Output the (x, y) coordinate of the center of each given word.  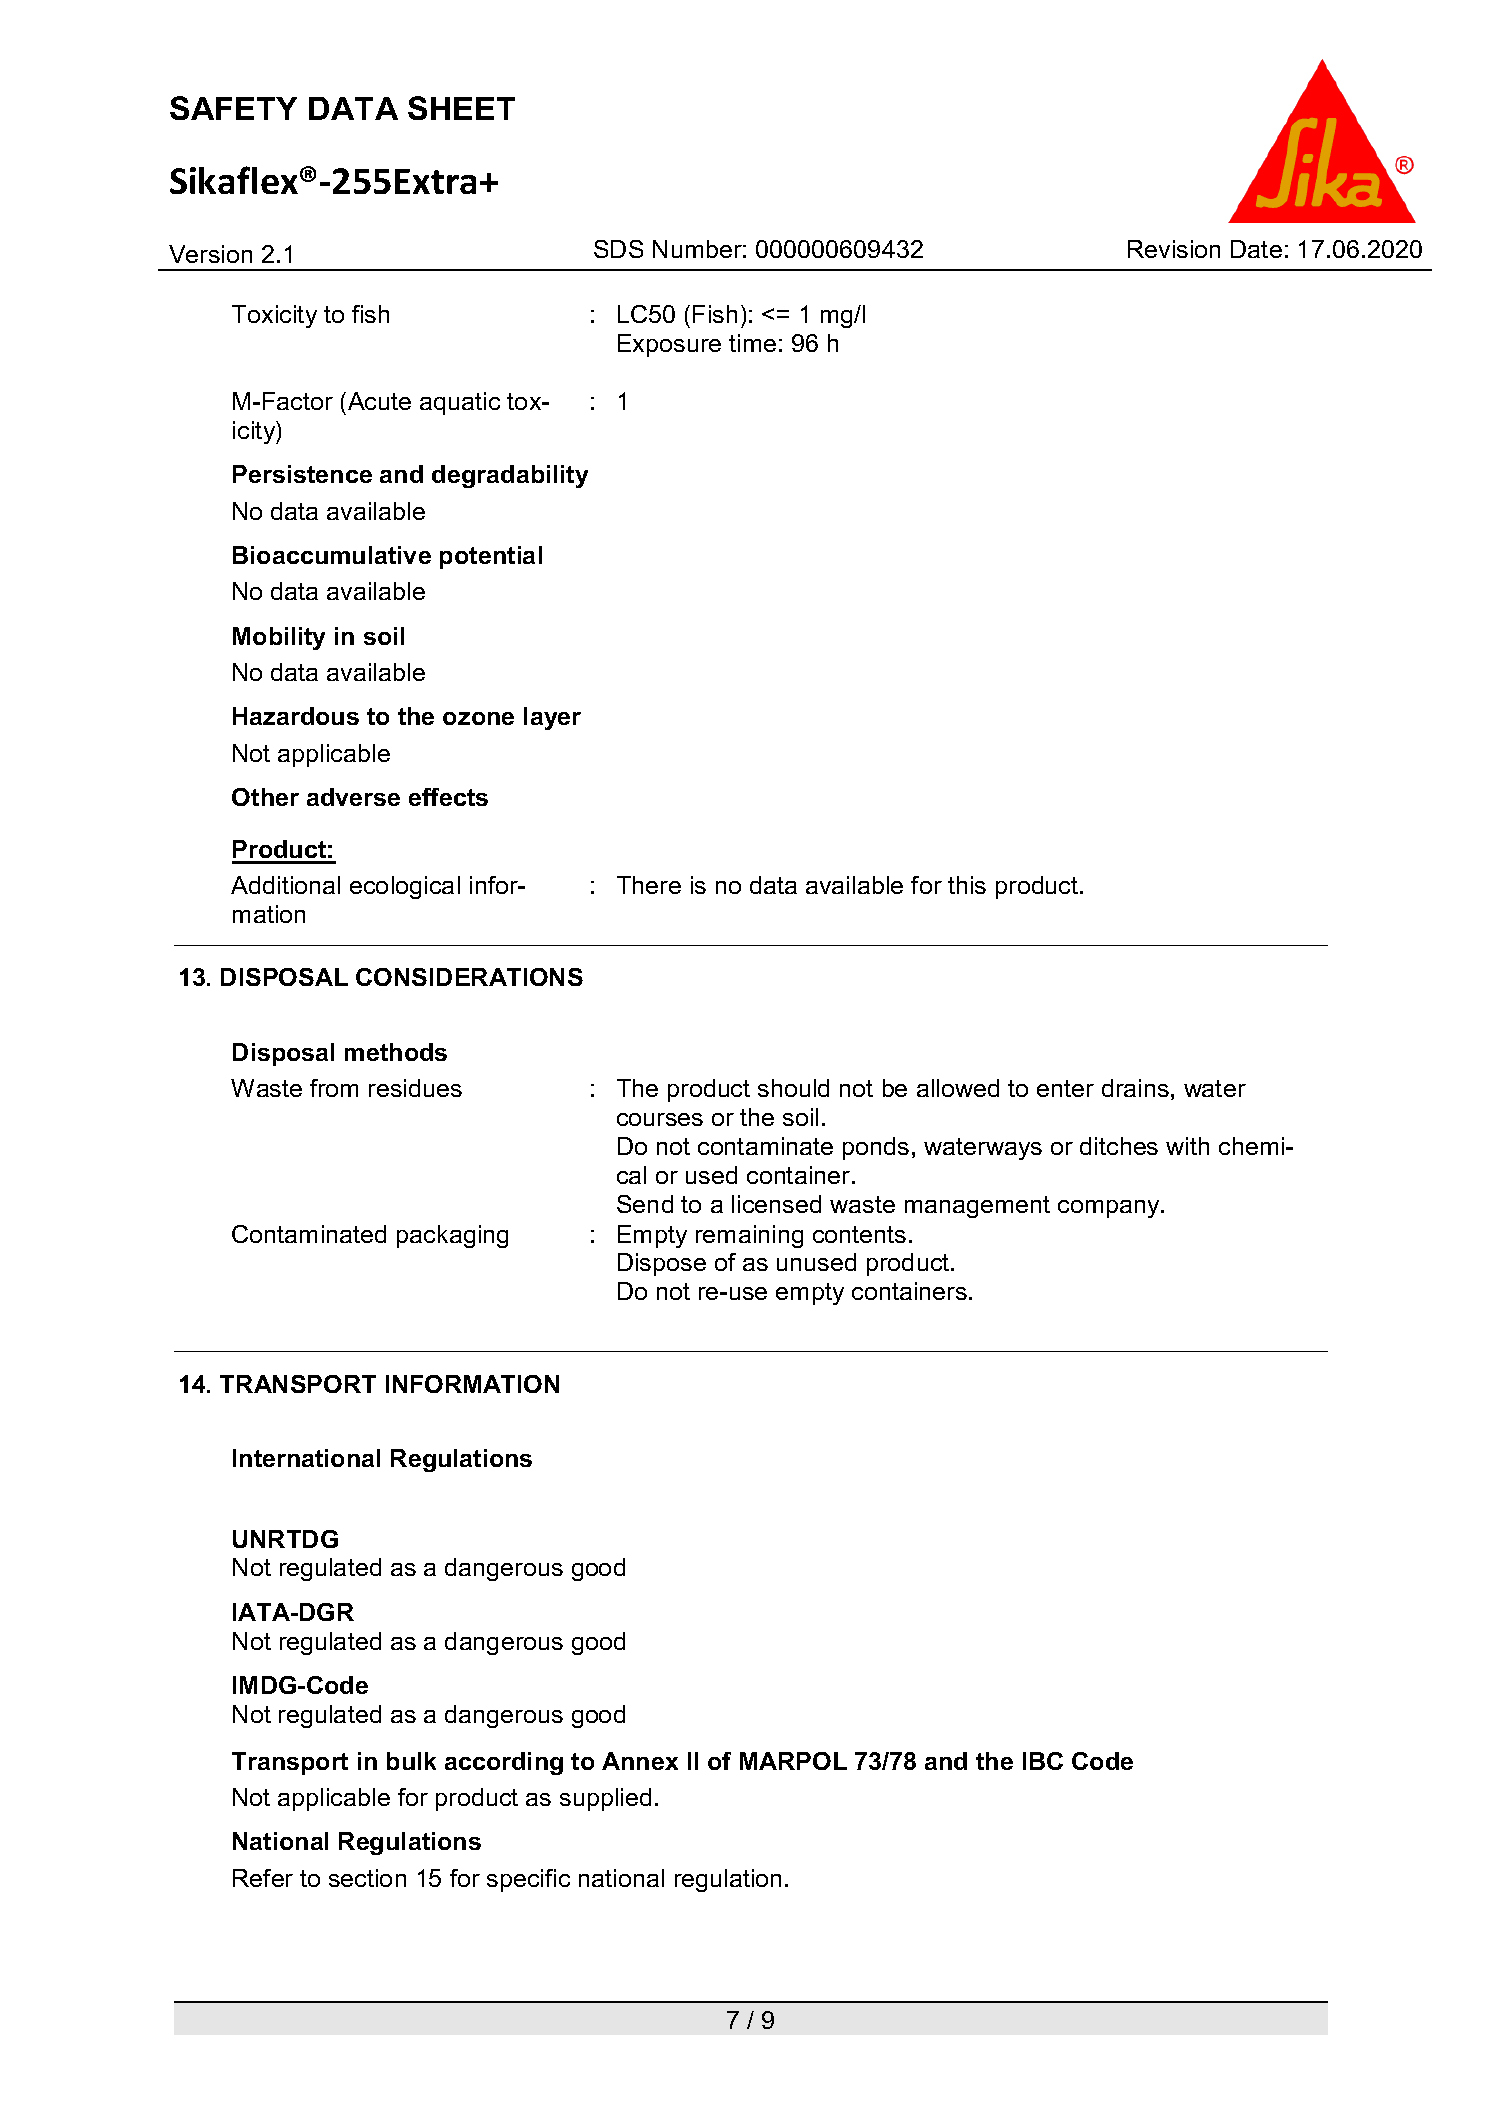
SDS (618, 249)
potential (491, 557)
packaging (452, 1236)
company (1110, 1209)
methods (396, 1052)
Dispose (662, 1264)
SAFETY (233, 108)
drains (1135, 1088)
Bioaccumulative (332, 555)
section (367, 1878)
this (967, 885)
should (793, 1088)
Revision (1174, 249)
